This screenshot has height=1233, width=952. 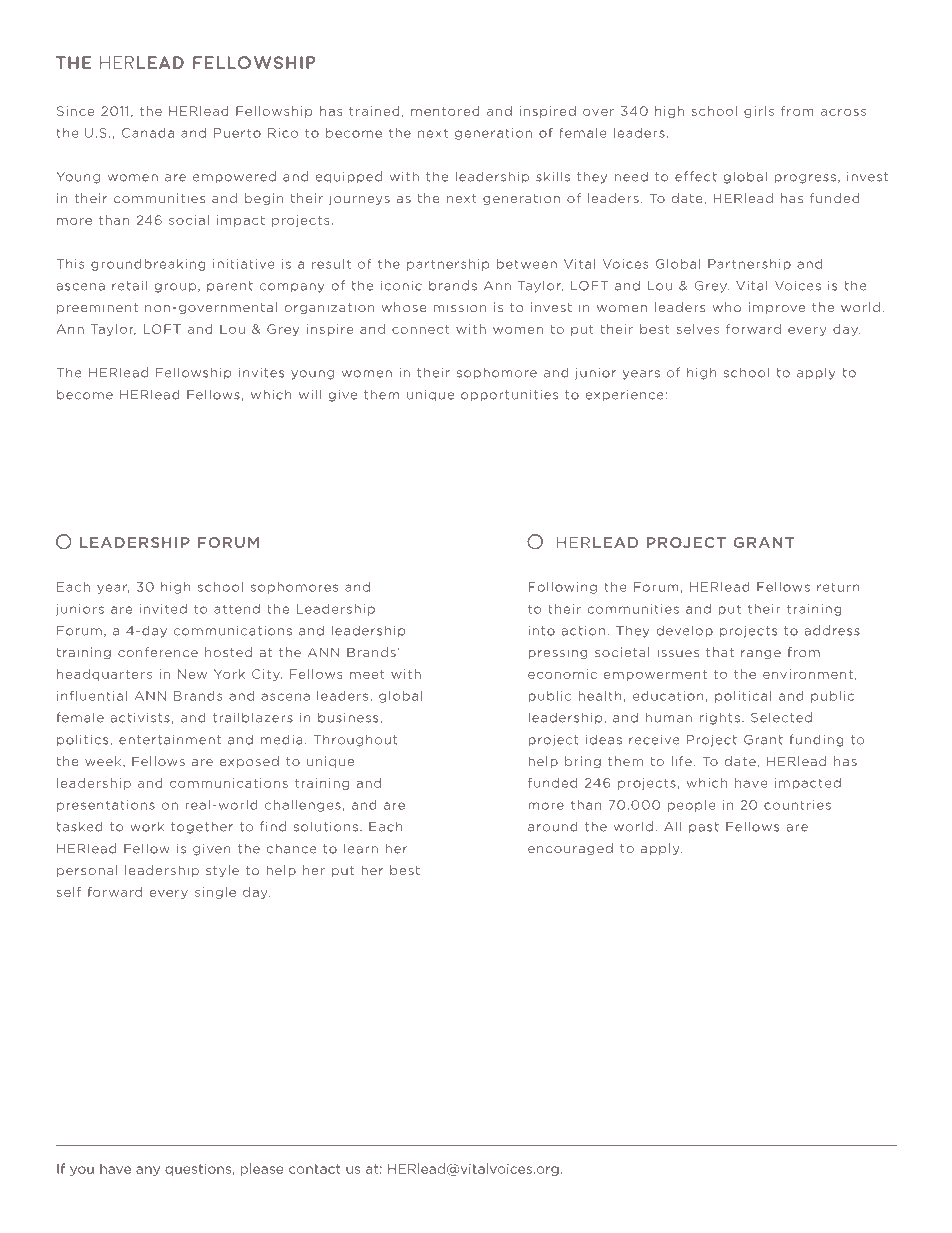 What do you see at coordinates (759, 112) in the screenshot?
I see `girls` at bounding box center [759, 112].
